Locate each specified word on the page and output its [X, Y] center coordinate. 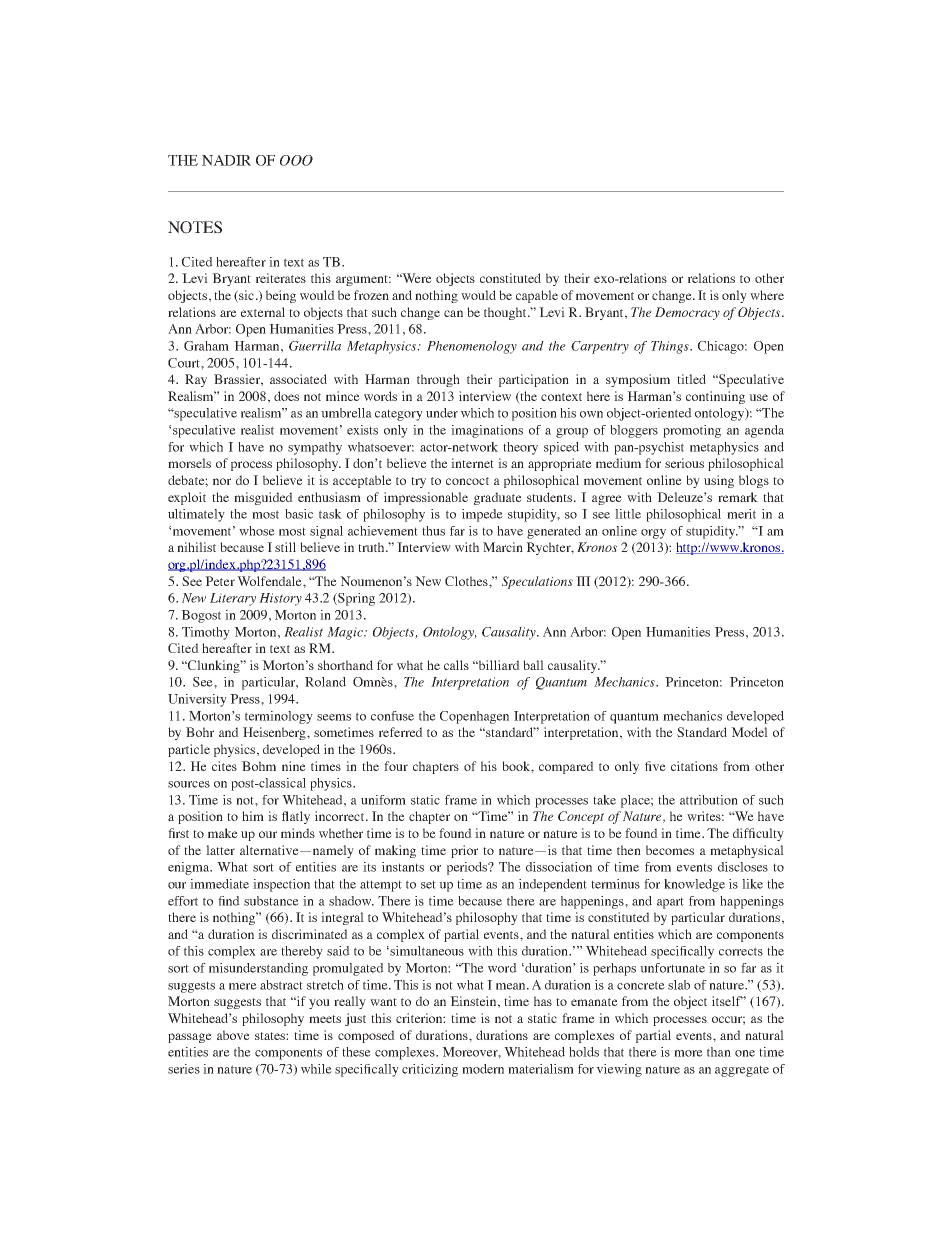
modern [483, 1069]
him [253, 816]
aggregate [742, 1071]
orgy [653, 534]
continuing [715, 397]
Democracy [687, 313]
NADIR [226, 160]
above [233, 1035]
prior [464, 851]
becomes [670, 850]
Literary [233, 599]
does [286, 396]
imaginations [487, 431]
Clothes [467, 581]
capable [537, 296]
